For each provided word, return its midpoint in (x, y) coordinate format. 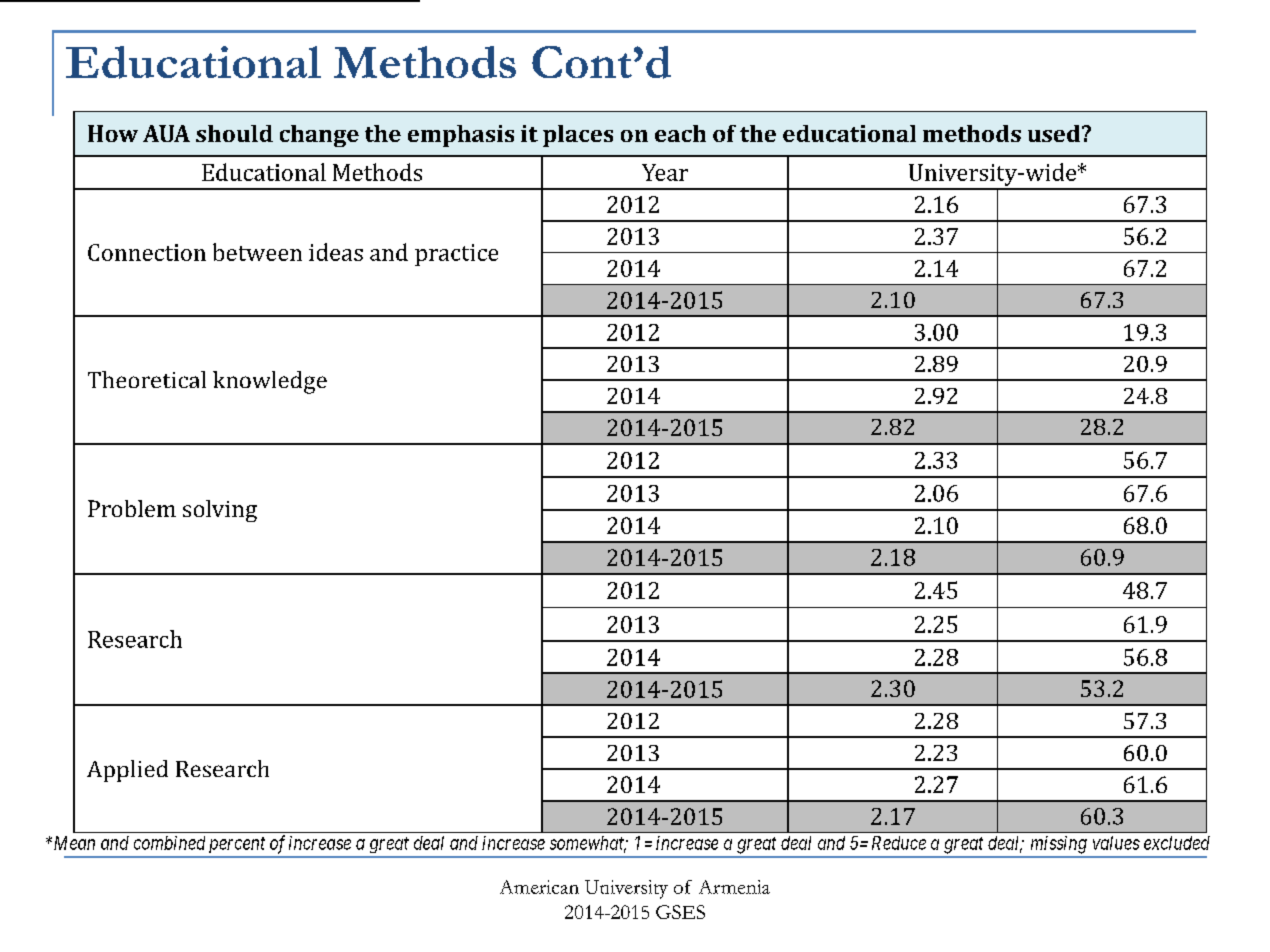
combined (169, 843)
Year (665, 172)
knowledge (270, 382)
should (234, 133)
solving (220, 511)
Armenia (734, 887)
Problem (132, 508)
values (1116, 843)
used (1055, 133)
